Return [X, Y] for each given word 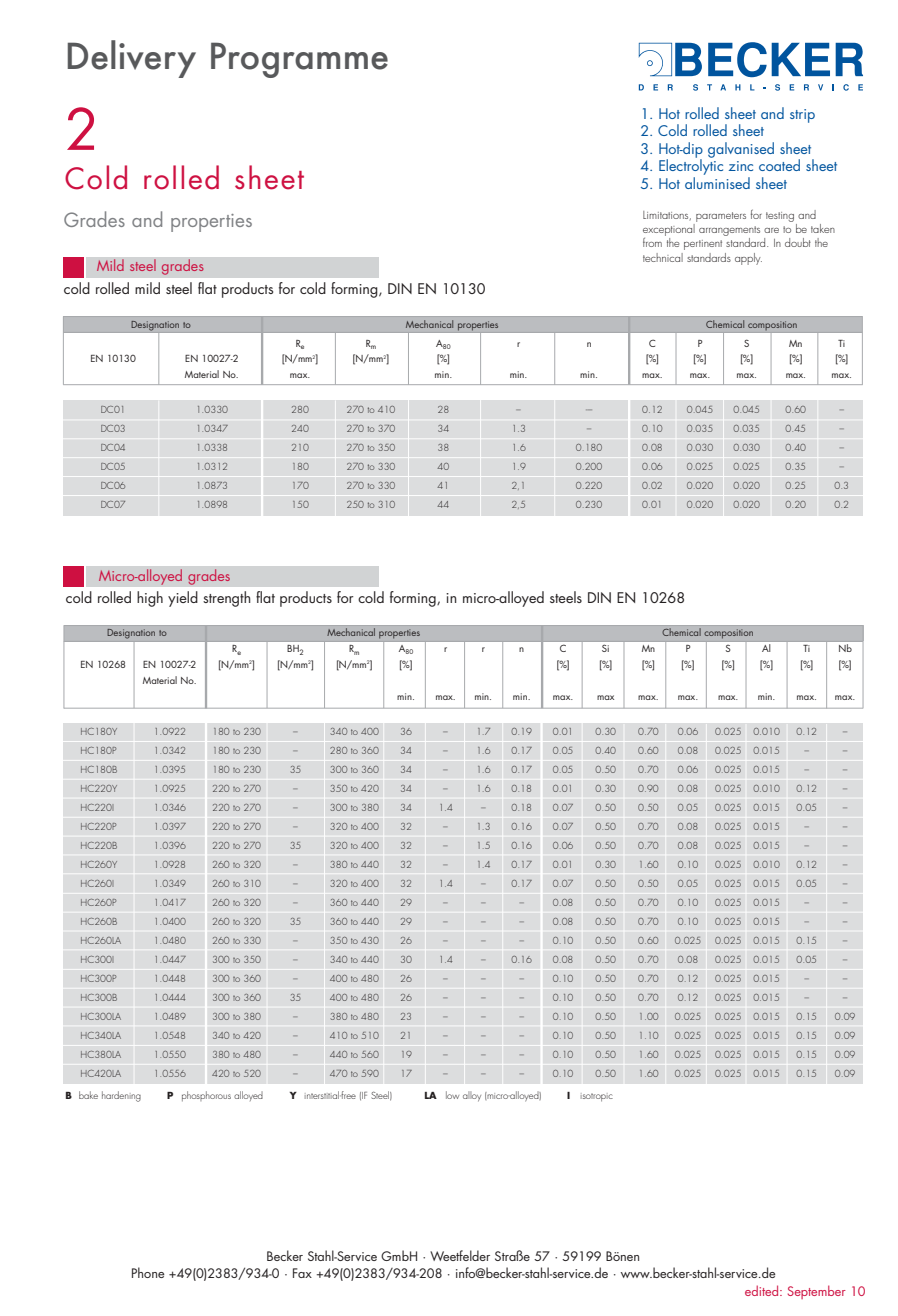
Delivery [132, 59]
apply [748, 259]
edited [763, 1290]
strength [227, 599]
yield [183, 599]
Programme [299, 60]
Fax [302, 1273]
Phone [148, 1272]
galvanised [741, 150]
